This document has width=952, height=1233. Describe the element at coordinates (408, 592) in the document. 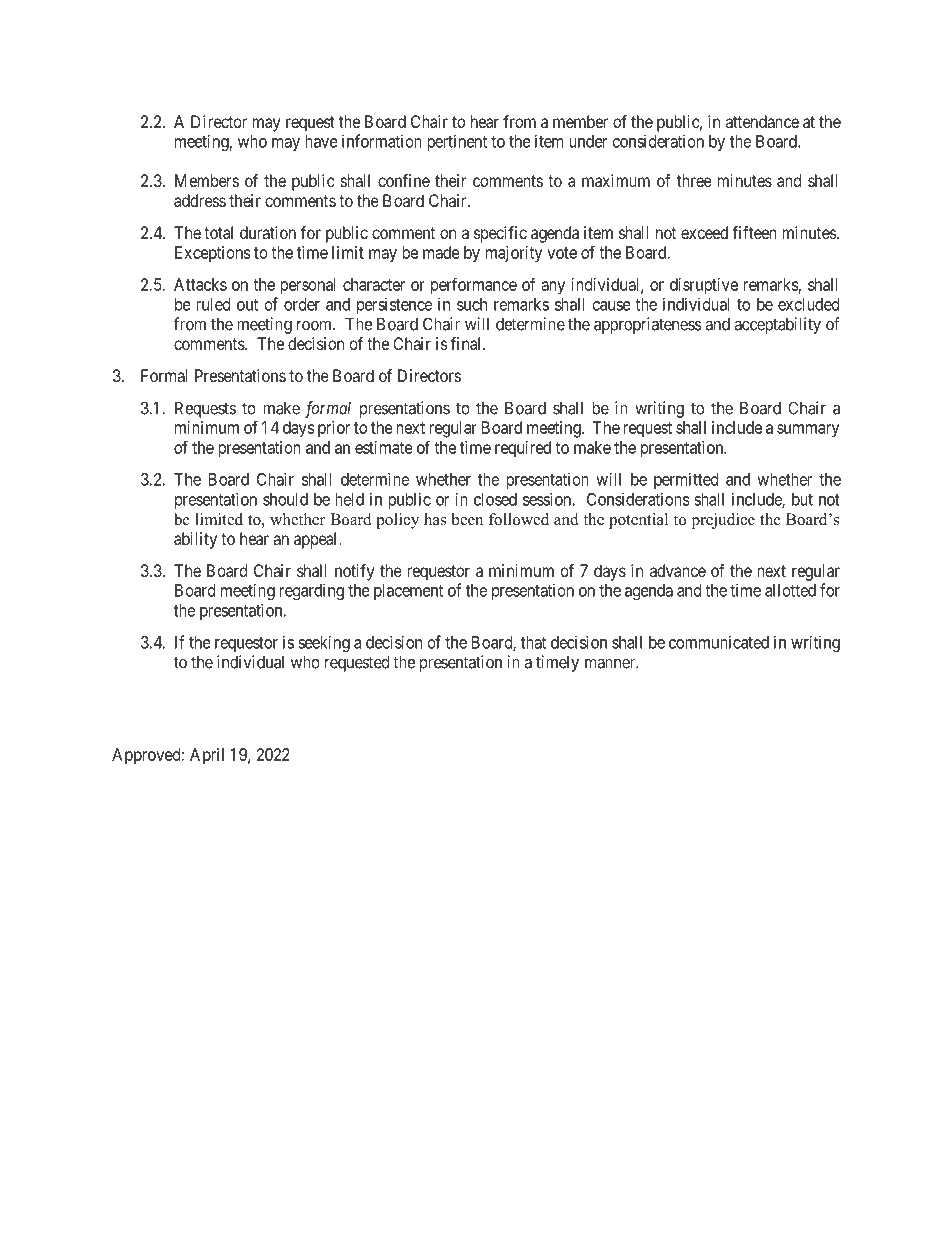

I see `placement` at that location.
